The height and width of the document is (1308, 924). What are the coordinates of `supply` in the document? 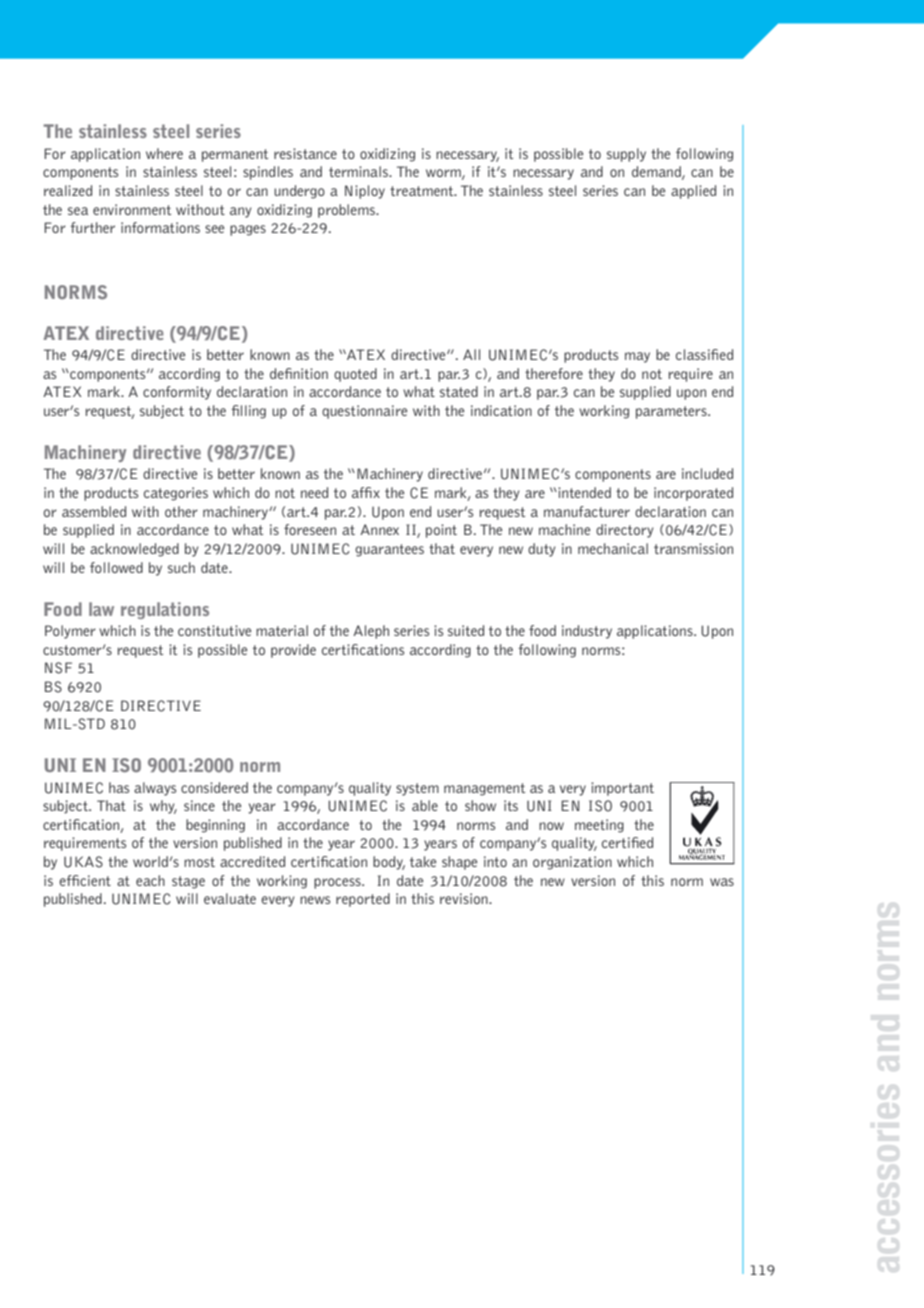 It's located at (626, 155).
